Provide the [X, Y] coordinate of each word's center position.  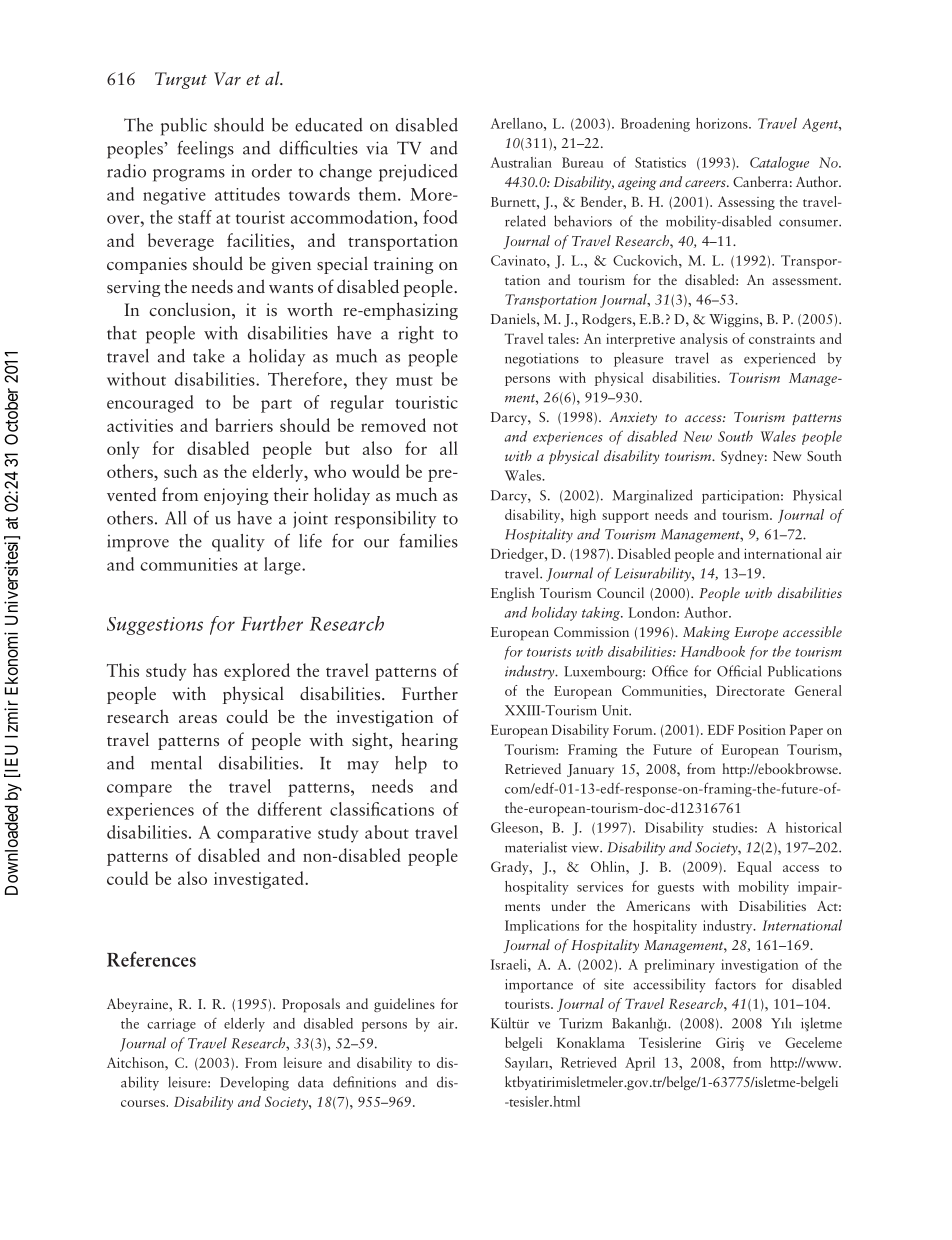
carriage [171, 1025]
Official [739, 671]
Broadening [655, 125]
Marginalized [653, 496]
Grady [511, 868]
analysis [704, 340]
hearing [429, 741]
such [180, 471]
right [416, 335]
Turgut [181, 80]
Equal [754, 868]
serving [133, 288]
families [429, 540]
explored [257, 672]
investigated [260, 880]
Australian [521, 162]
